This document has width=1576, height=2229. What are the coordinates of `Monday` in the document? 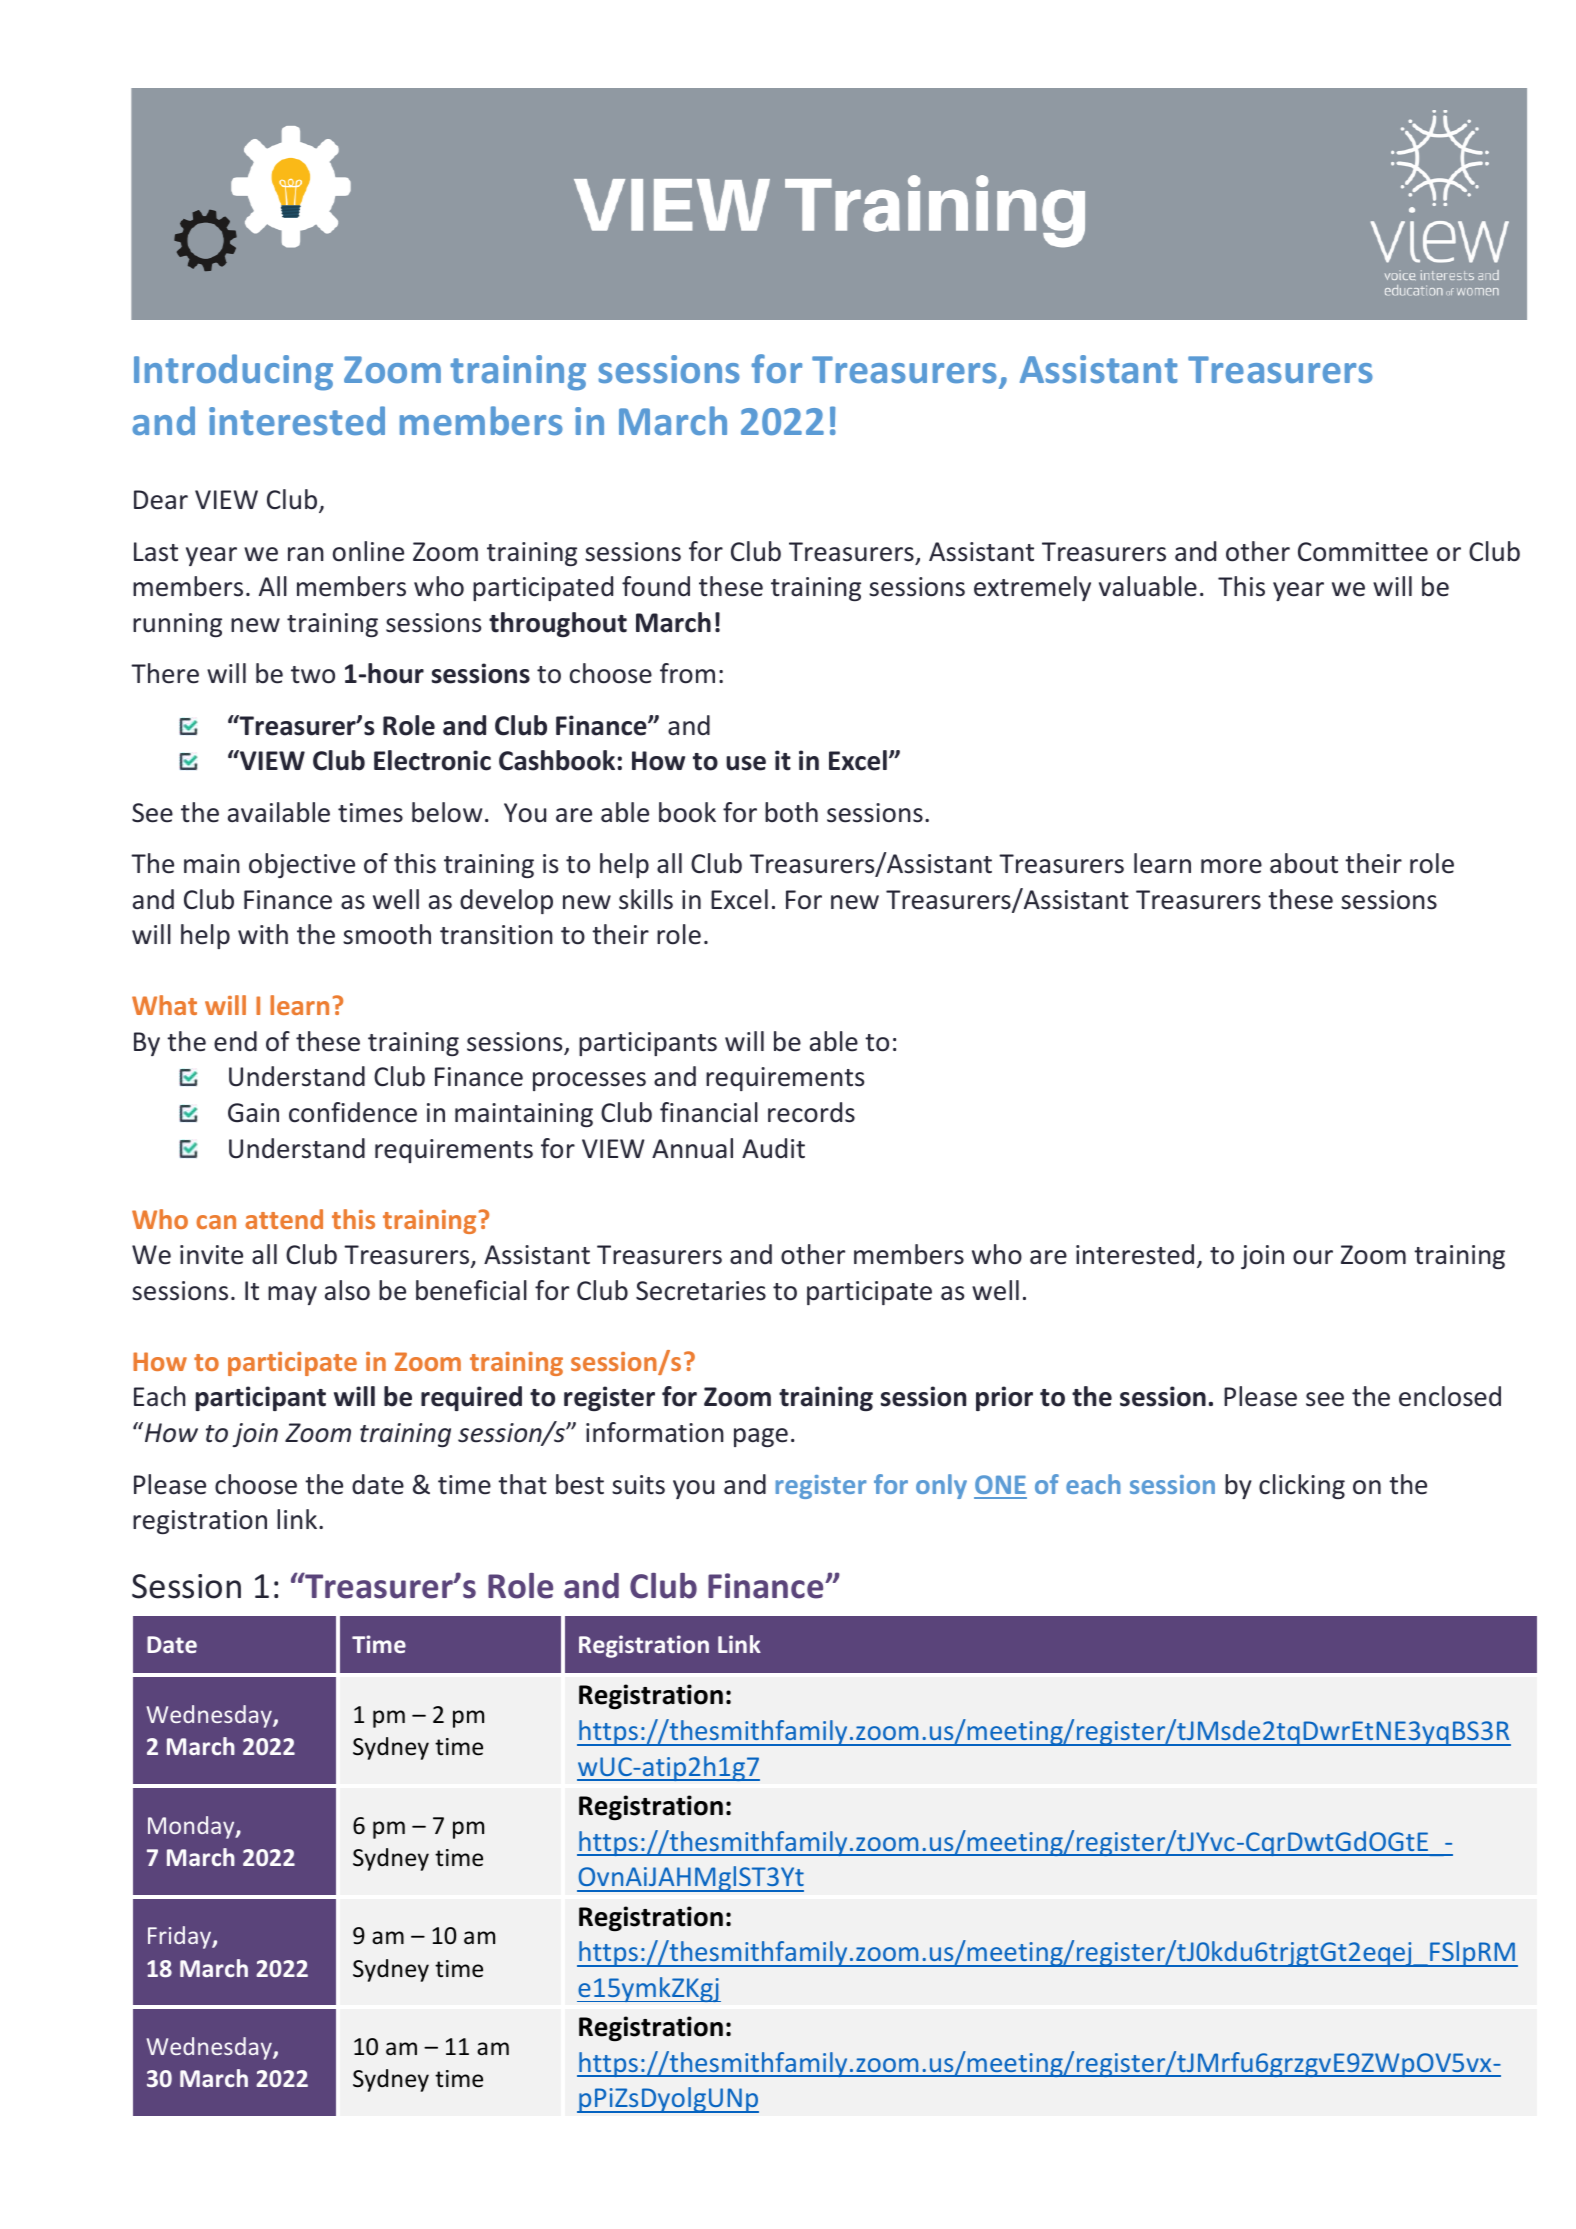 It's located at (192, 1827).
